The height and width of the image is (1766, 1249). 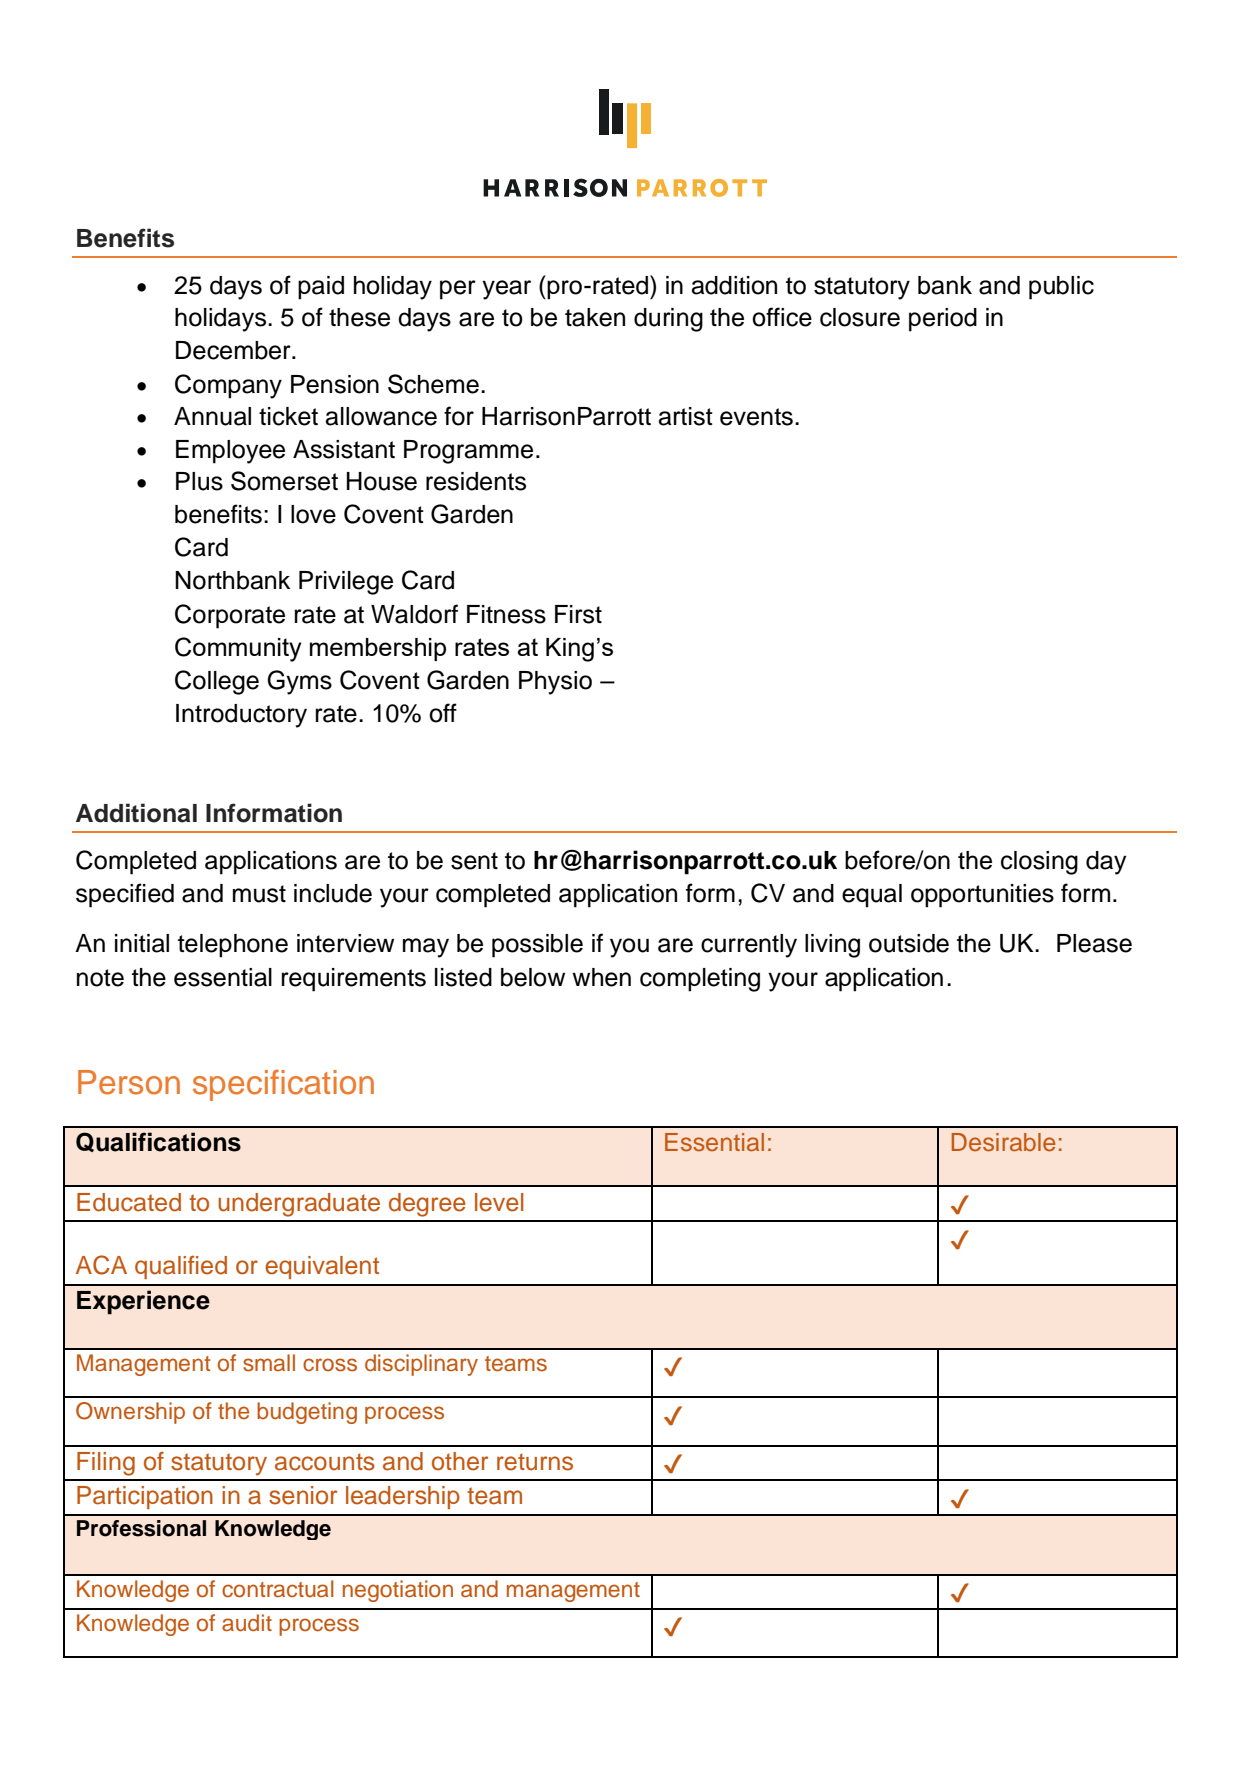 I want to click on period, so click(x=943, y=320).
